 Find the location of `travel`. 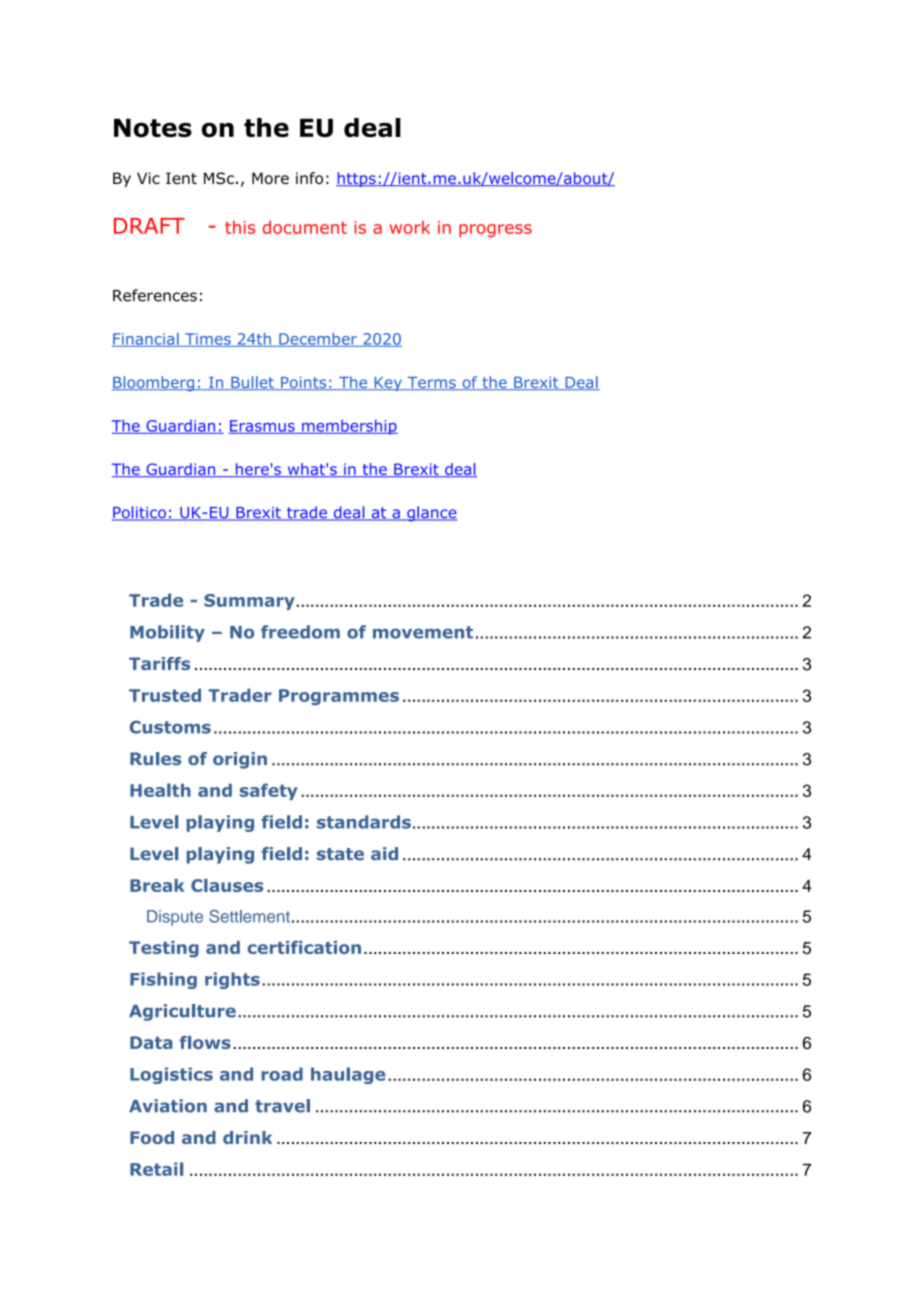

travel is located at coordinates (282, 1106).
